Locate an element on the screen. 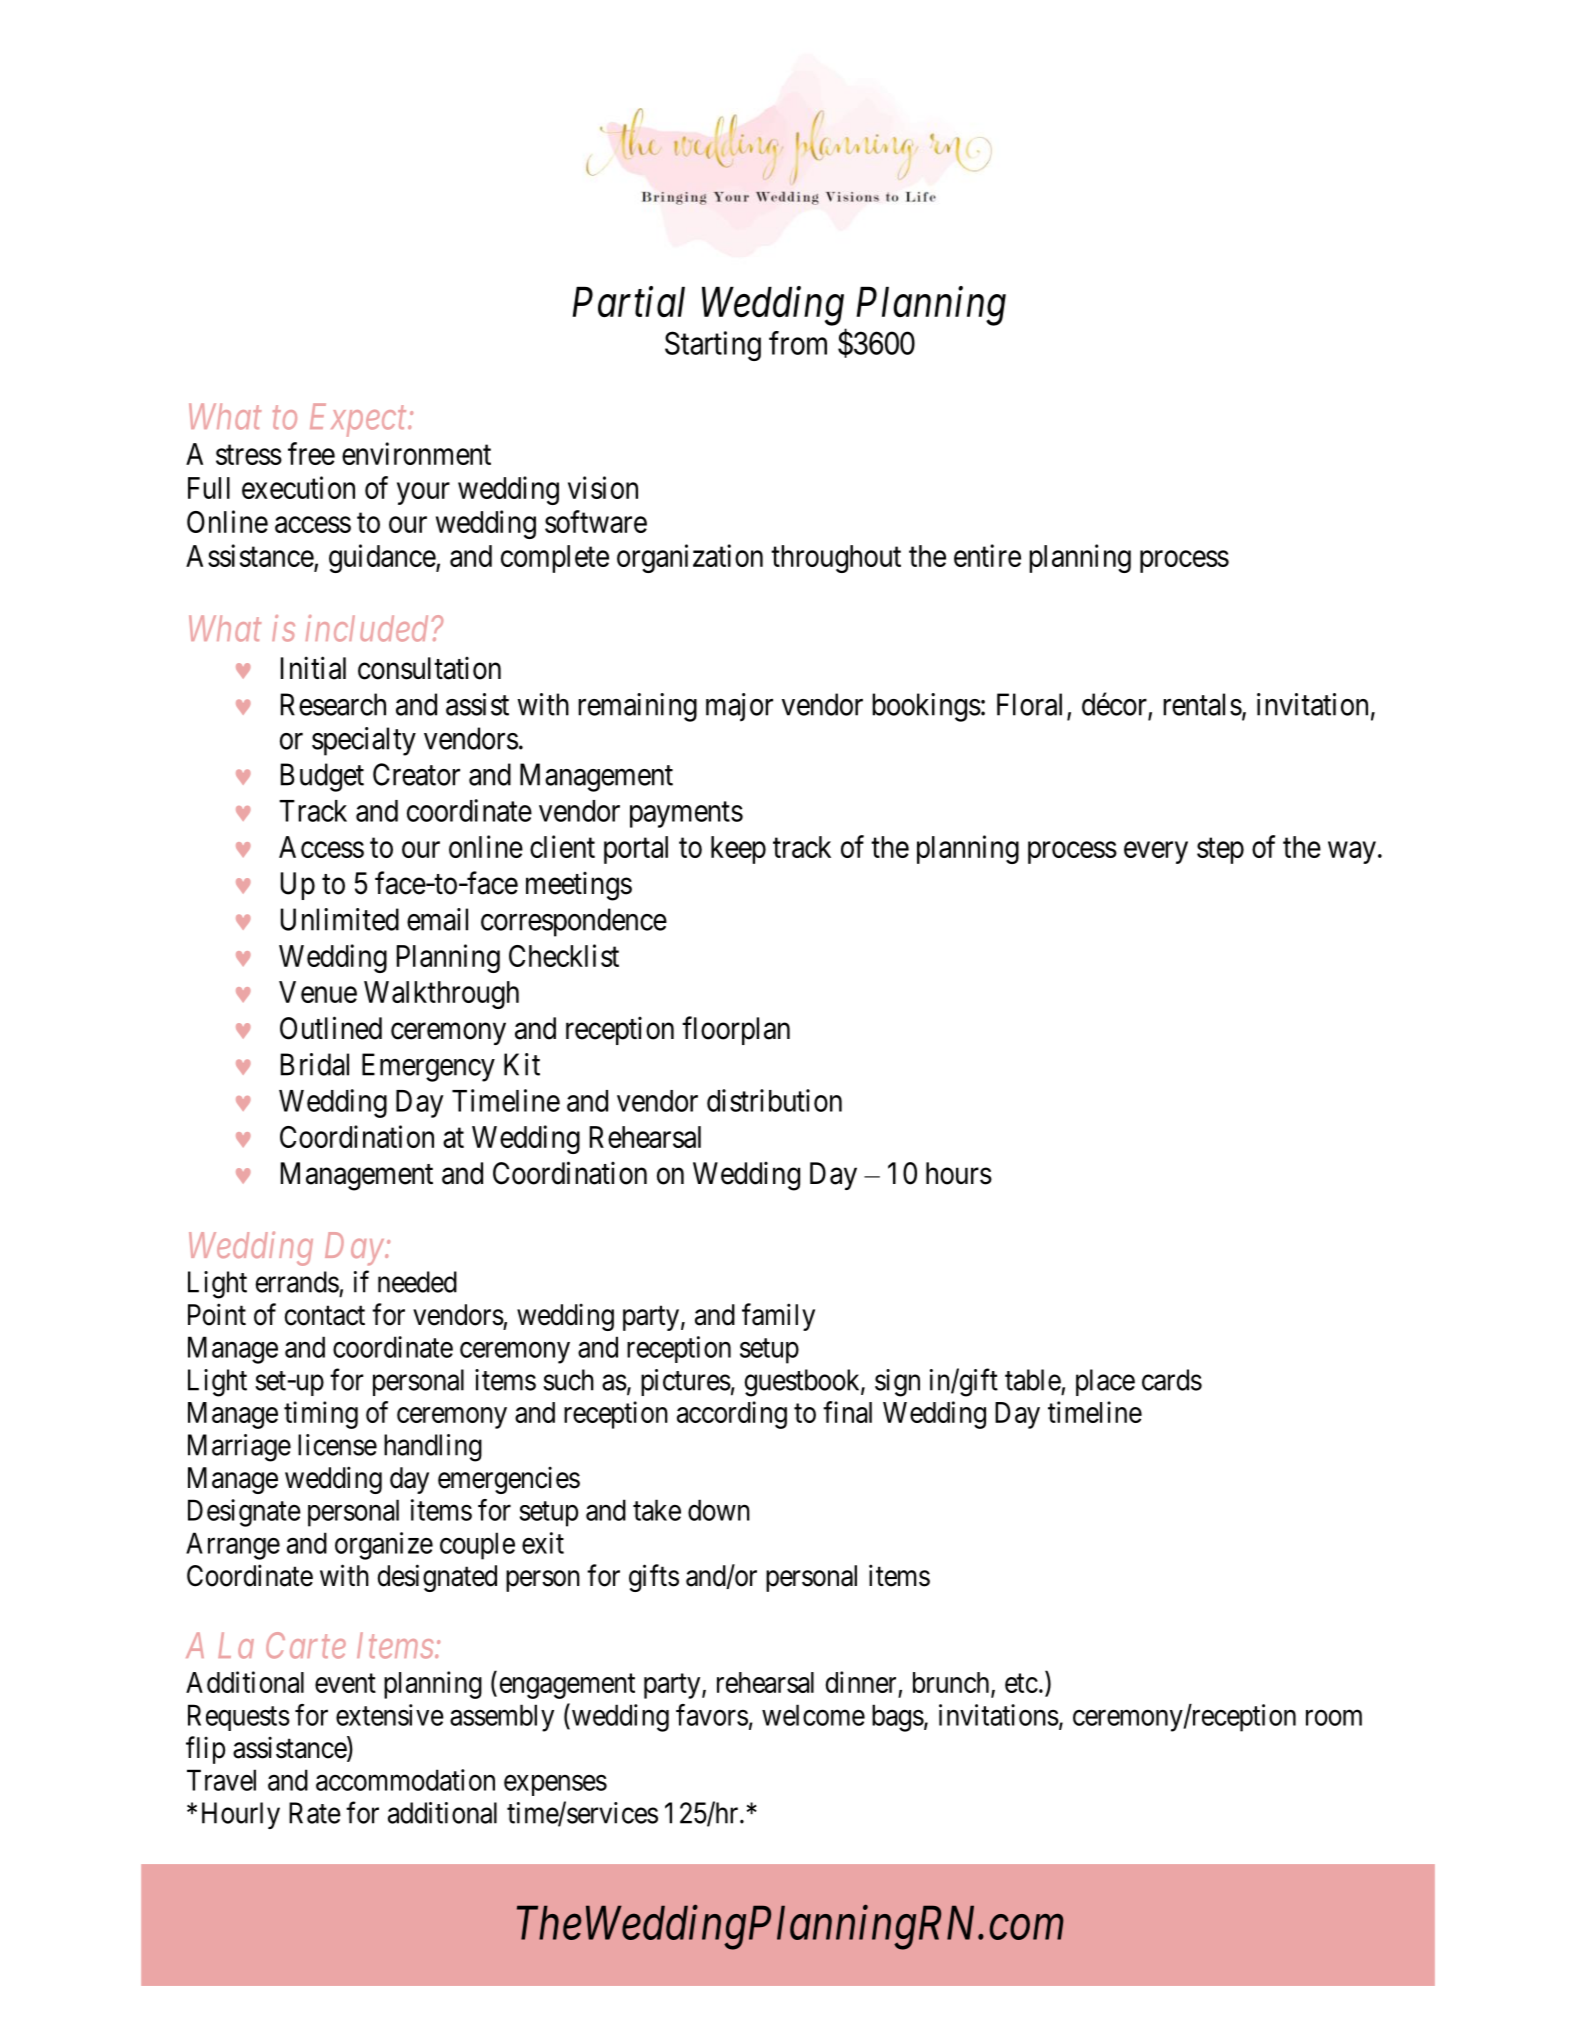  Expect is located at coordinates (360, 420).
